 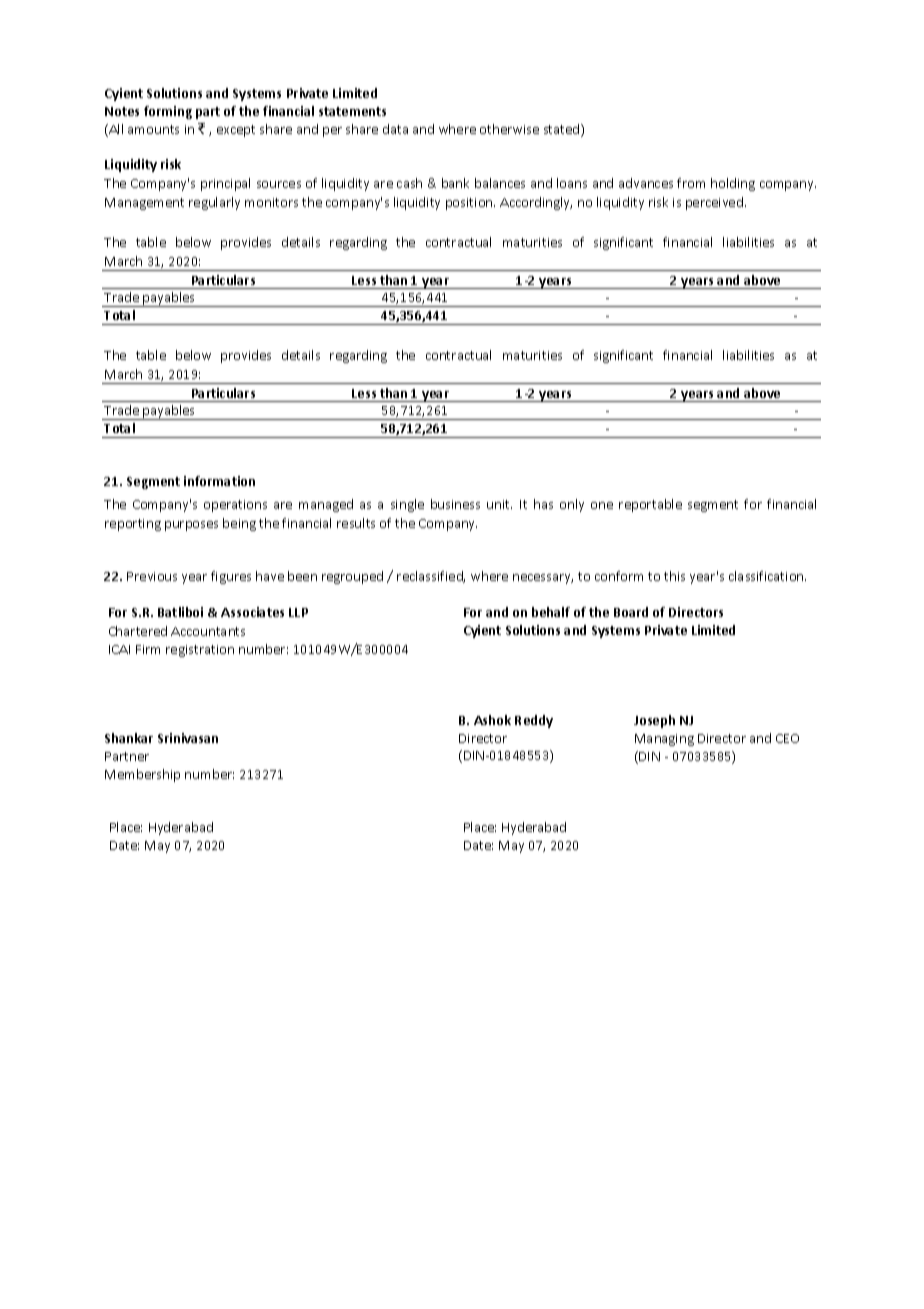 What do you see at coordinates (602, 505) in the image?
I see `one` at bounding box center [602, 505].
